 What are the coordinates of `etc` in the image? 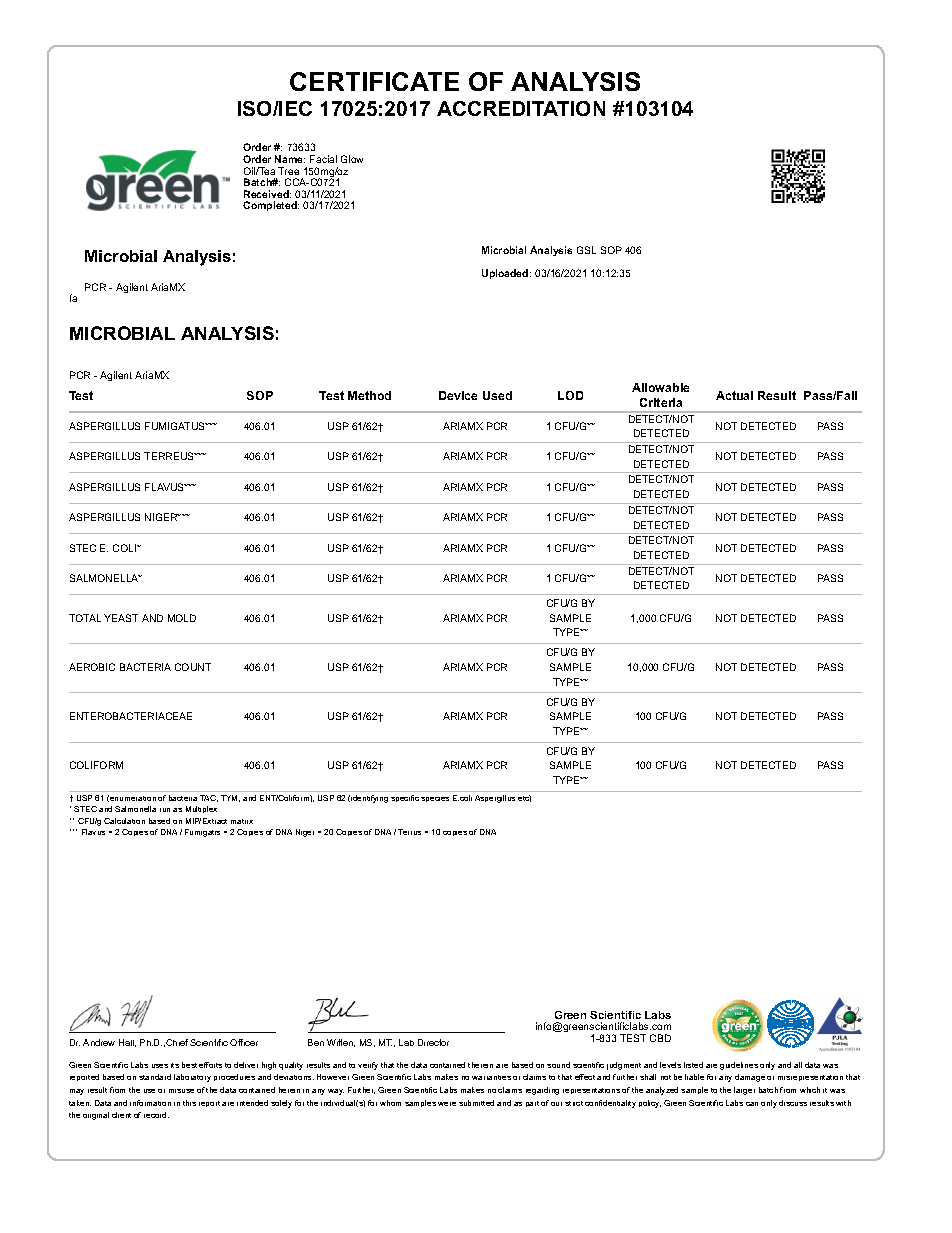 It's located at (524, 798).
